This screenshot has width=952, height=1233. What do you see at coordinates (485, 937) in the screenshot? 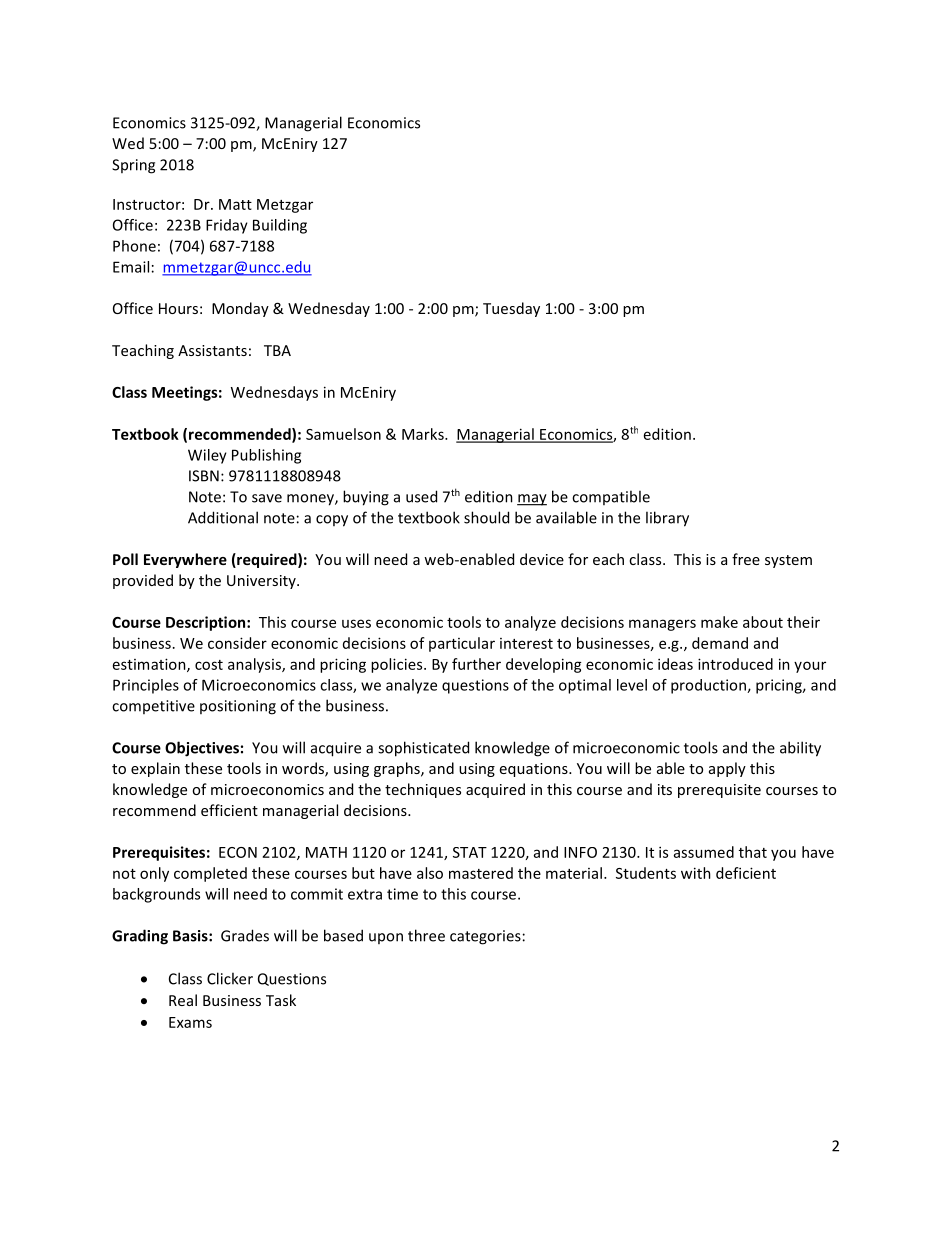
I see `categories` at bounding box center [485, 937].
